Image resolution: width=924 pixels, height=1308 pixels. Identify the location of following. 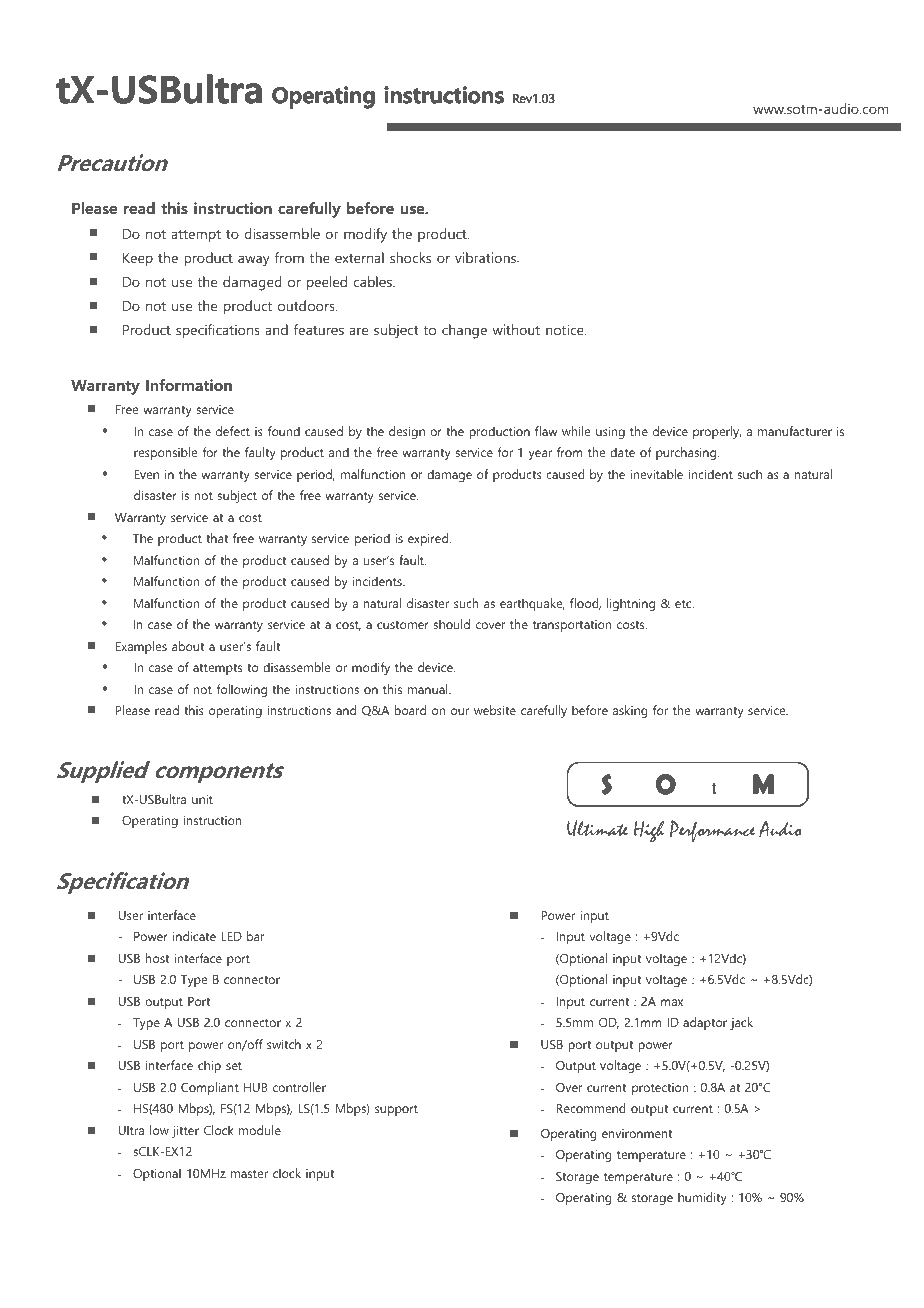
(242, 690).
